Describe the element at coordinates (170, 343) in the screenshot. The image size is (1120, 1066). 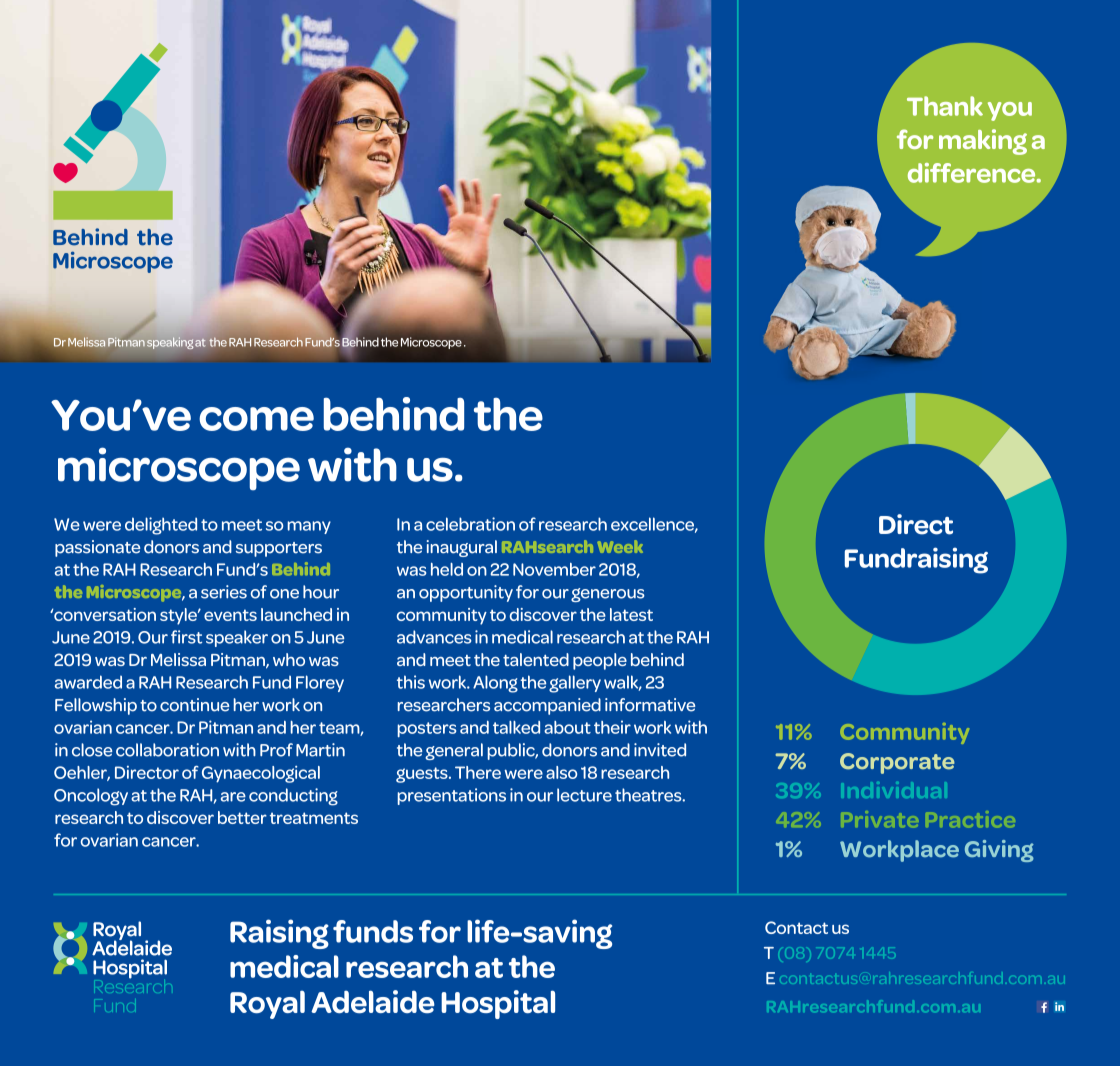
I see `speaking` at that location.
